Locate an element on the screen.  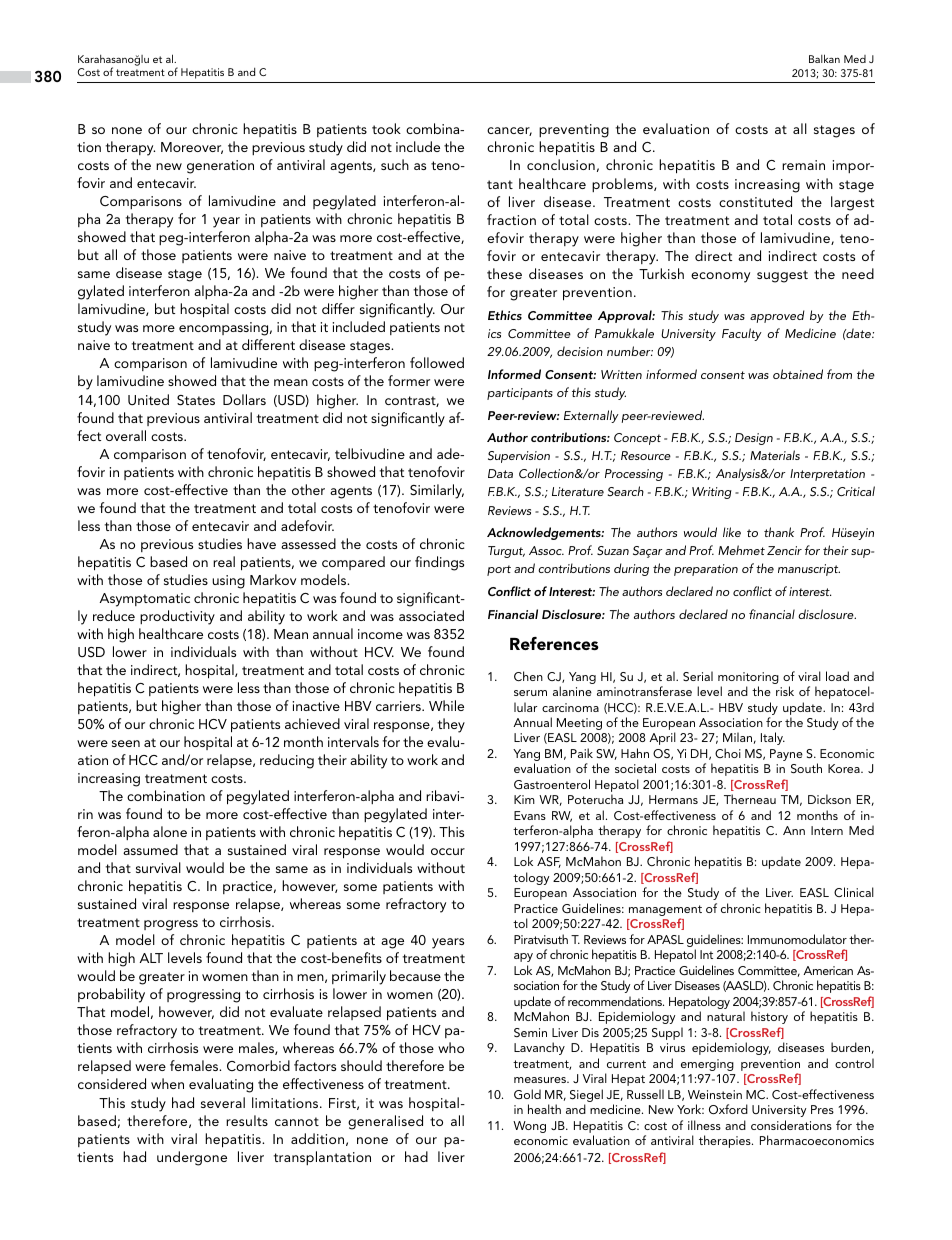
several is located at coordinates (223, 1102).
